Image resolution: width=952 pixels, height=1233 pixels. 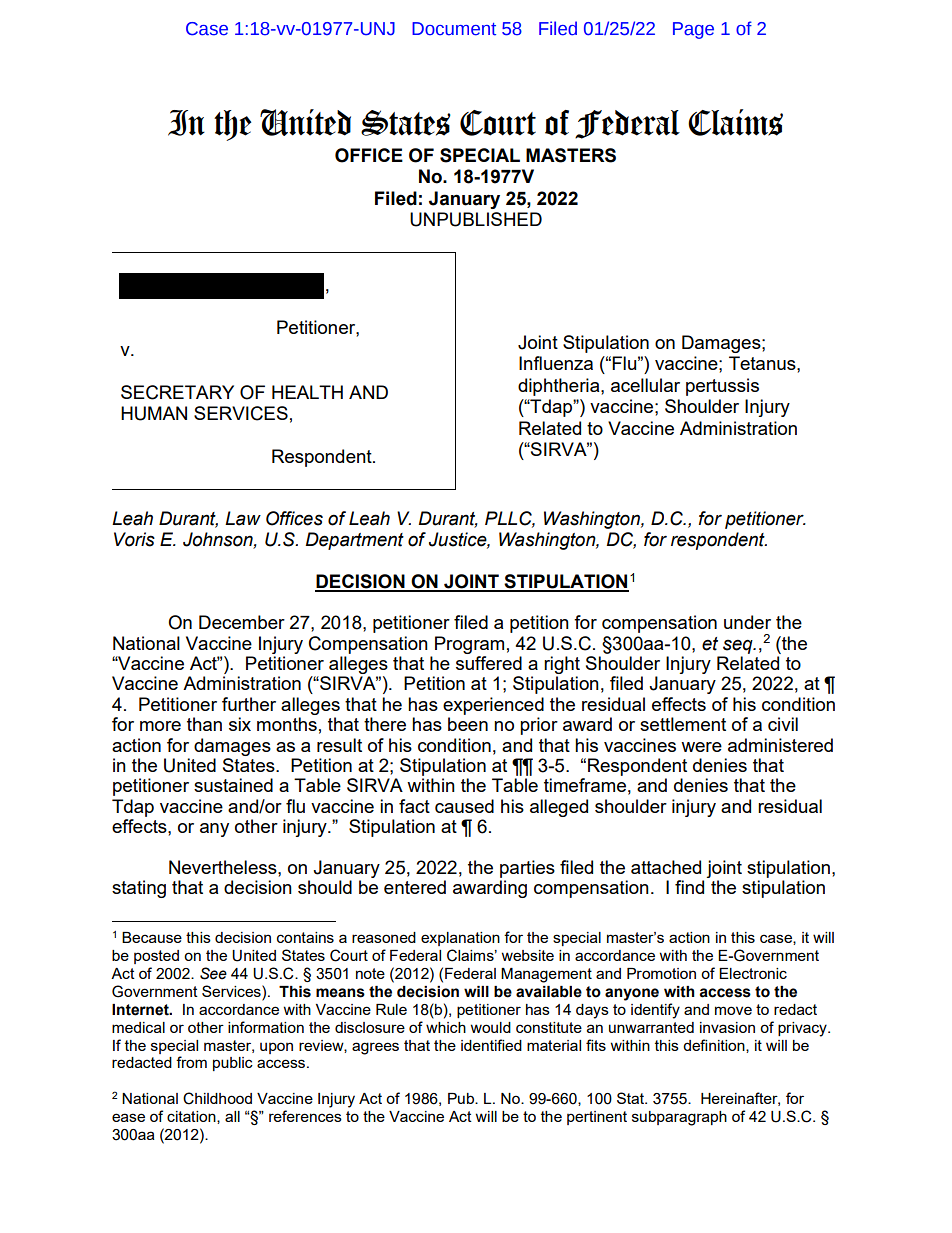 I want to click on Childhood, so click(x=217, y=1098).
